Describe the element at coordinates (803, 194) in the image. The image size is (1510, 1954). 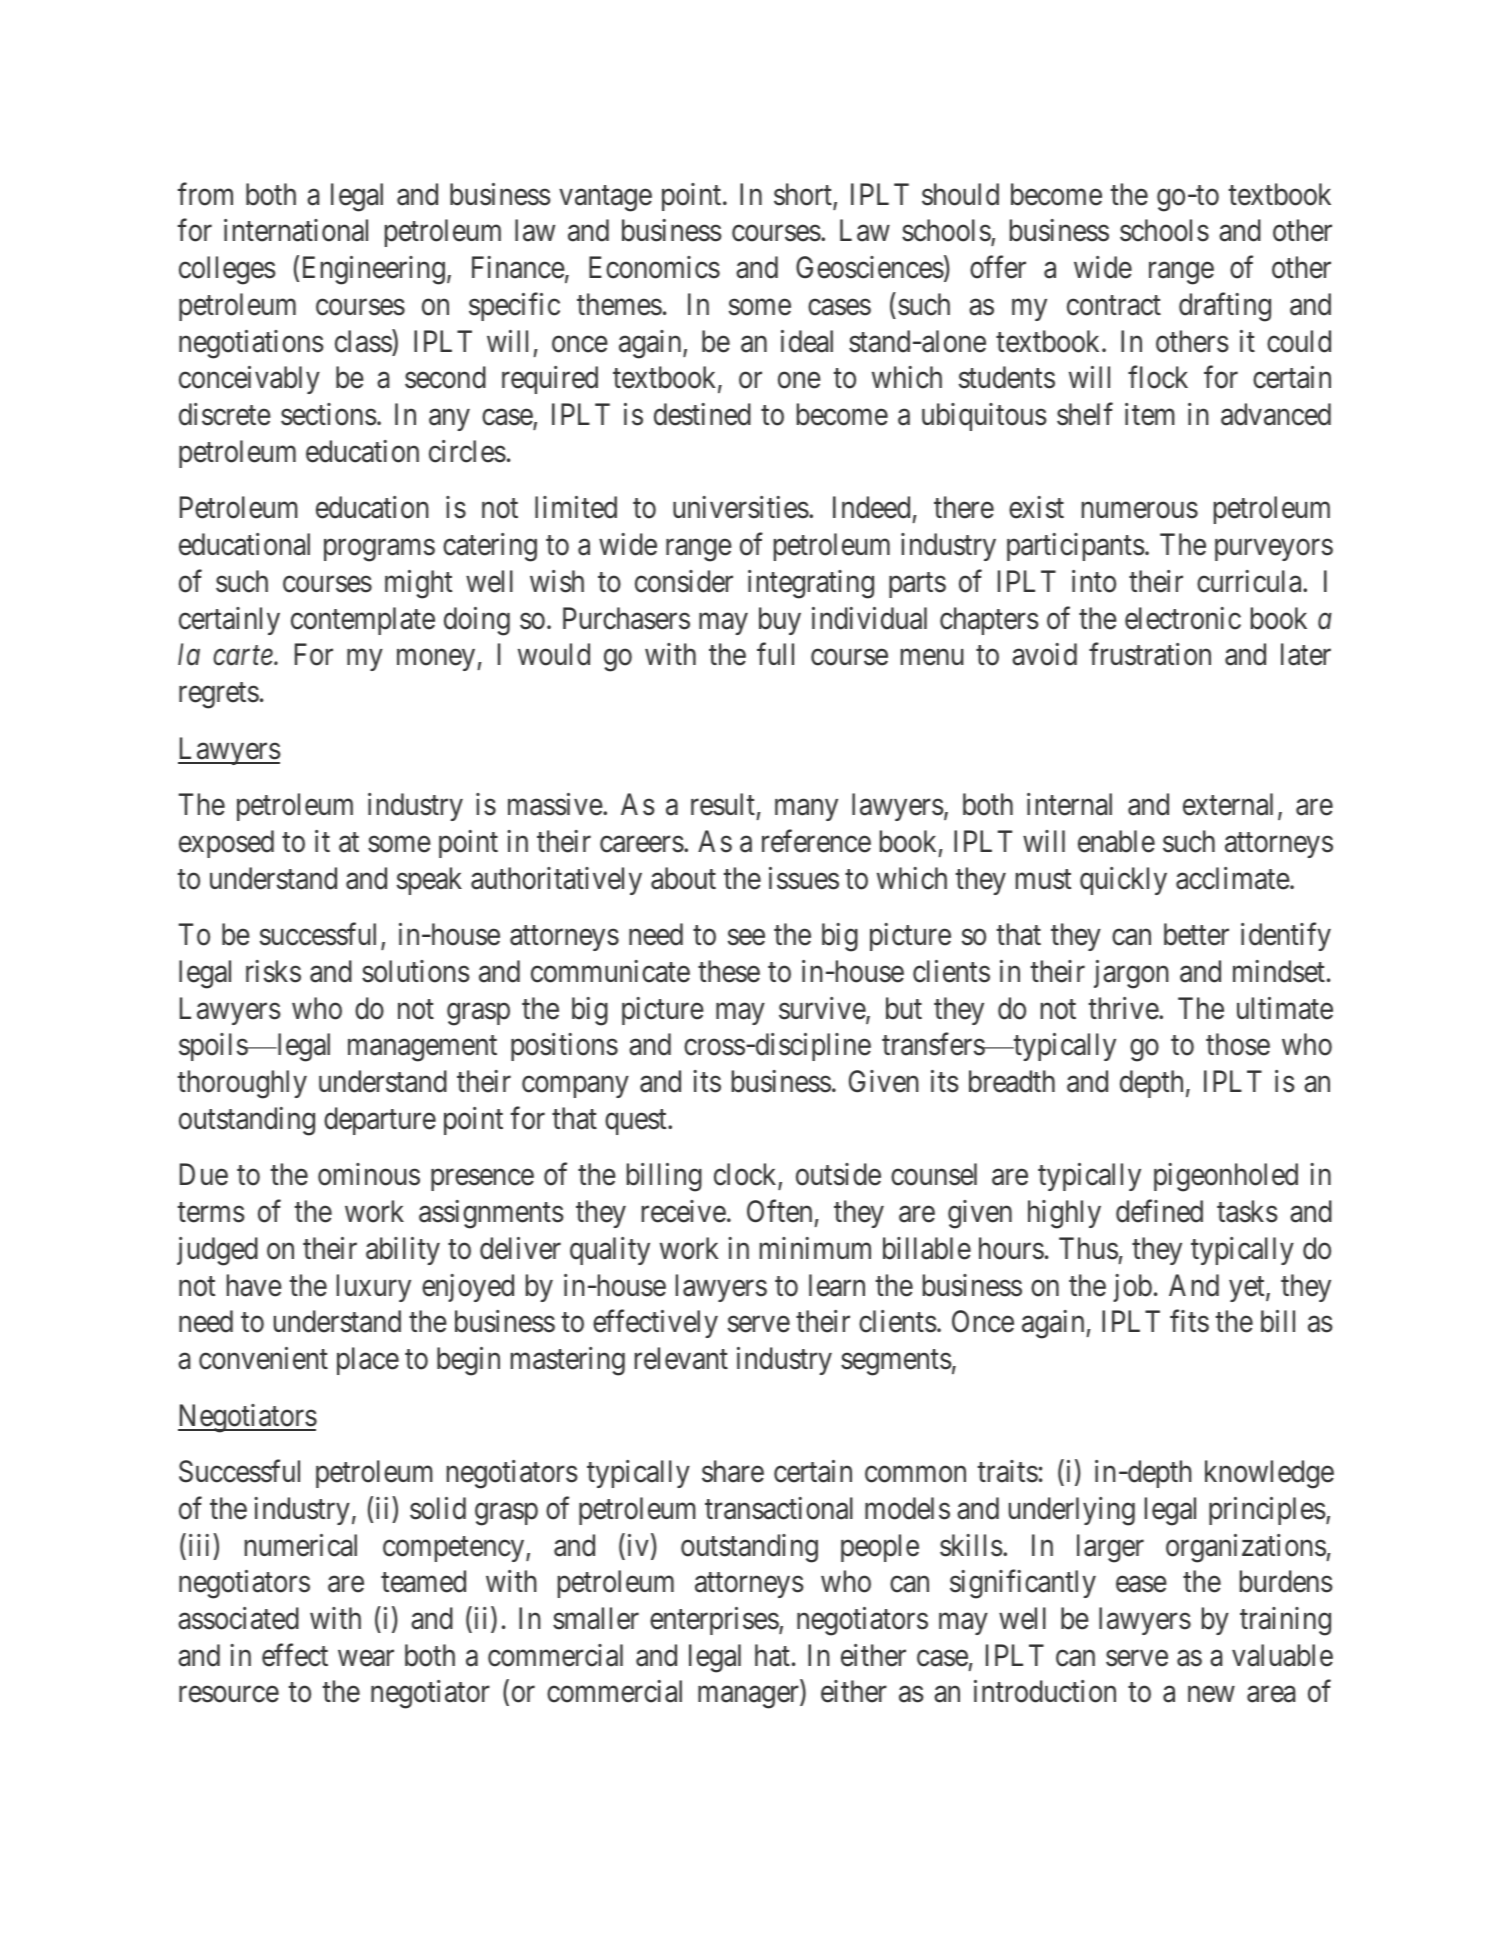
I see `short` at that location.
